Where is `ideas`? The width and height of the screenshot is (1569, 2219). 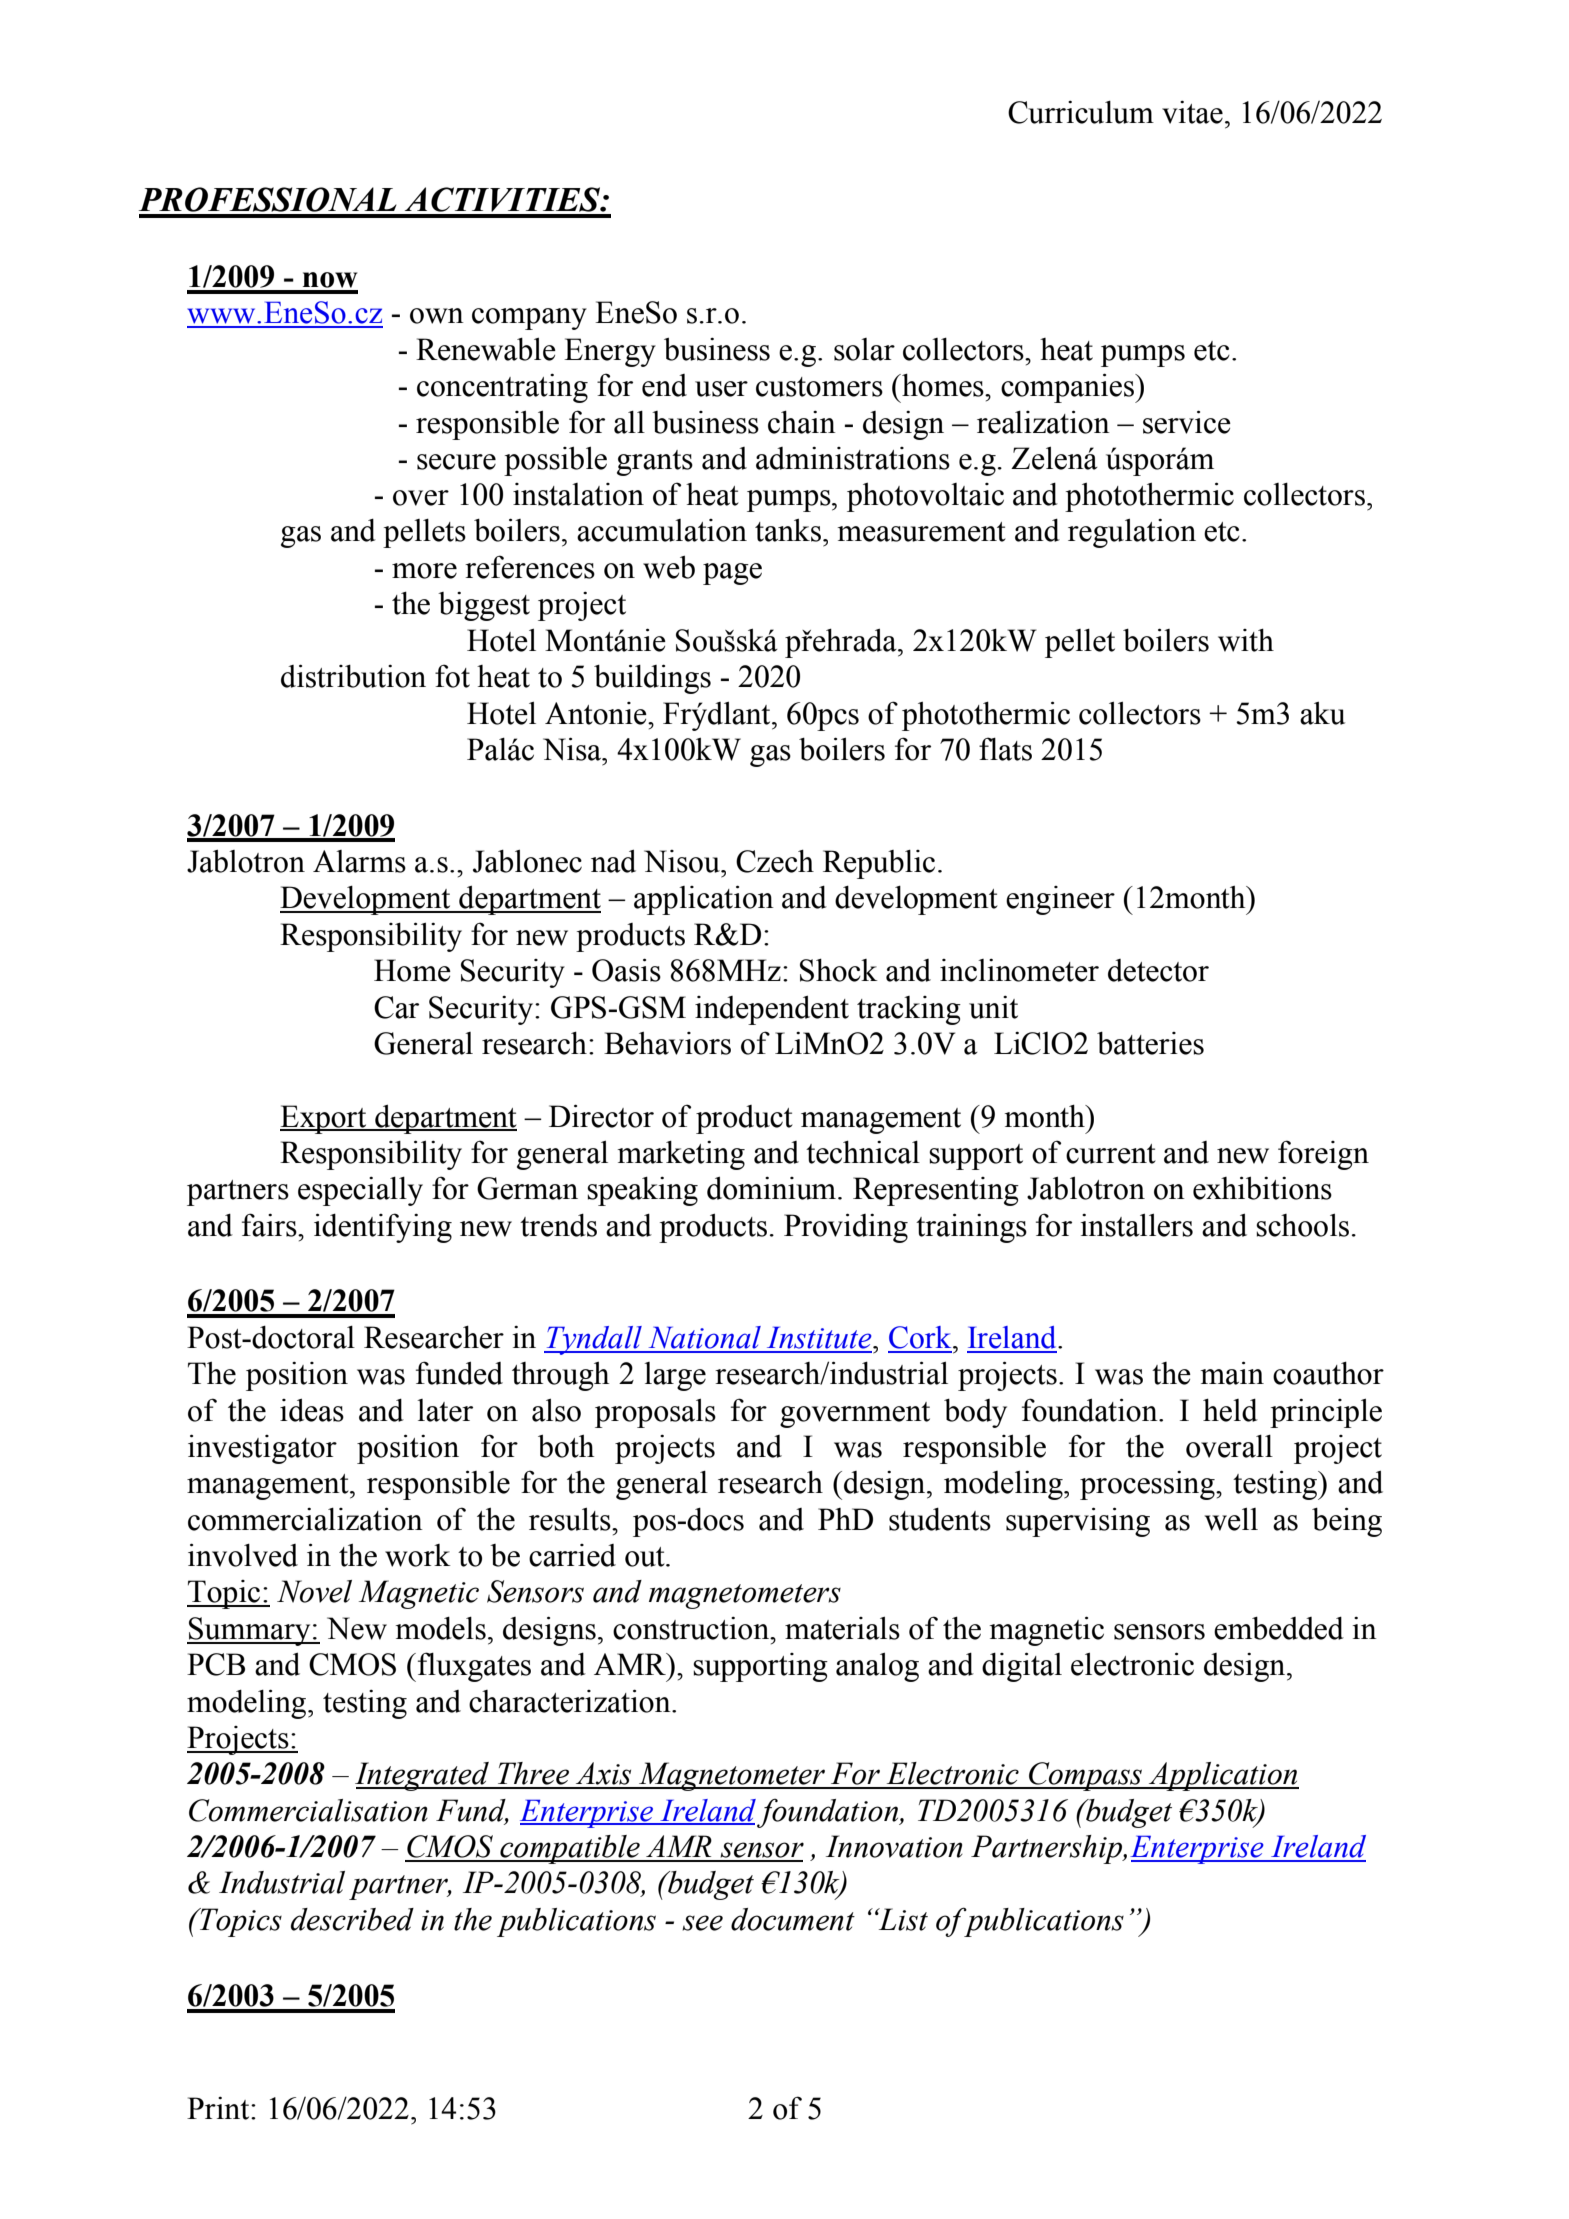 ideas is located at coordinates (312, 1410).
